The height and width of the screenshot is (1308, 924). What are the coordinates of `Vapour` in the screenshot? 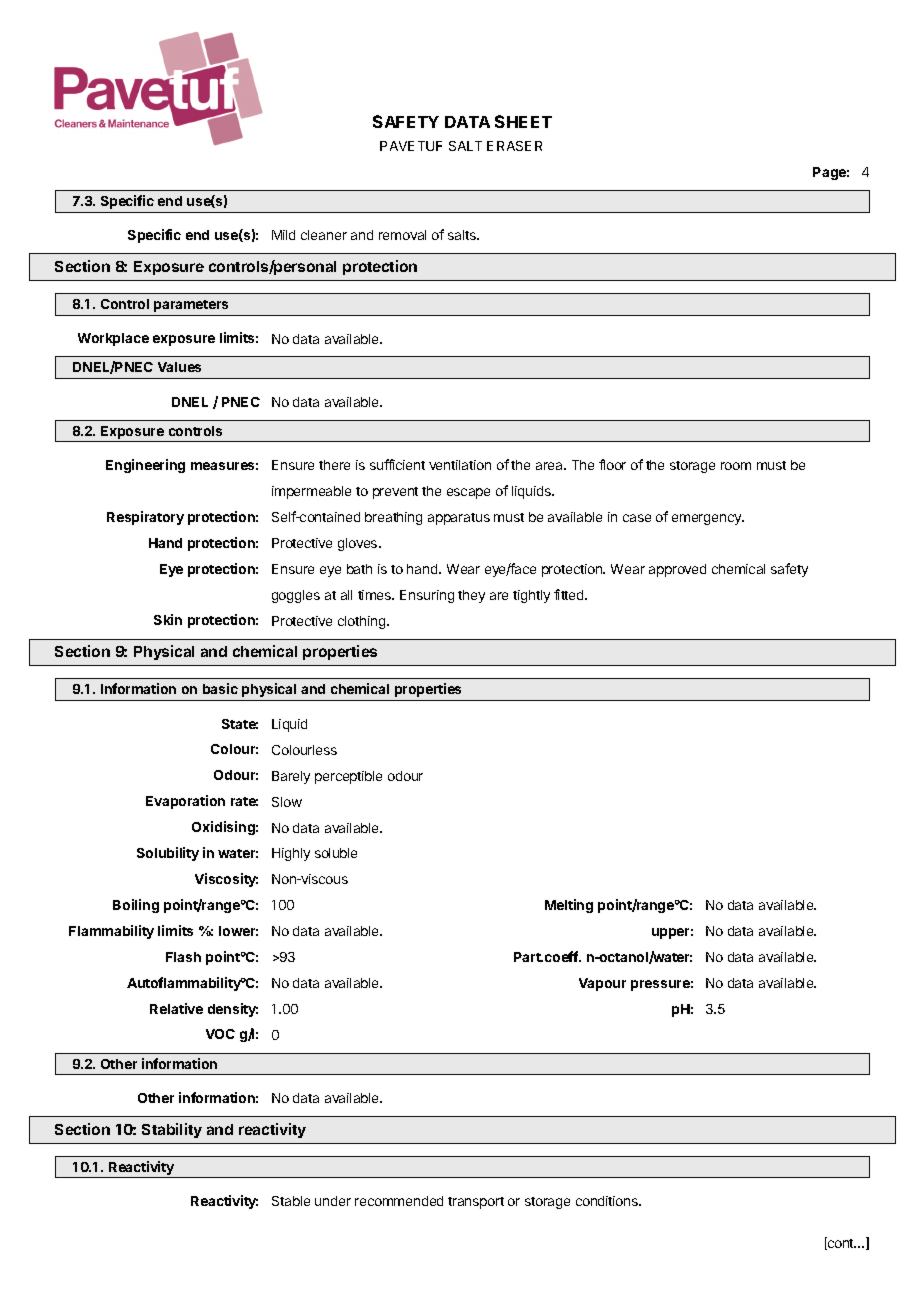 It's located at (602, 984).
